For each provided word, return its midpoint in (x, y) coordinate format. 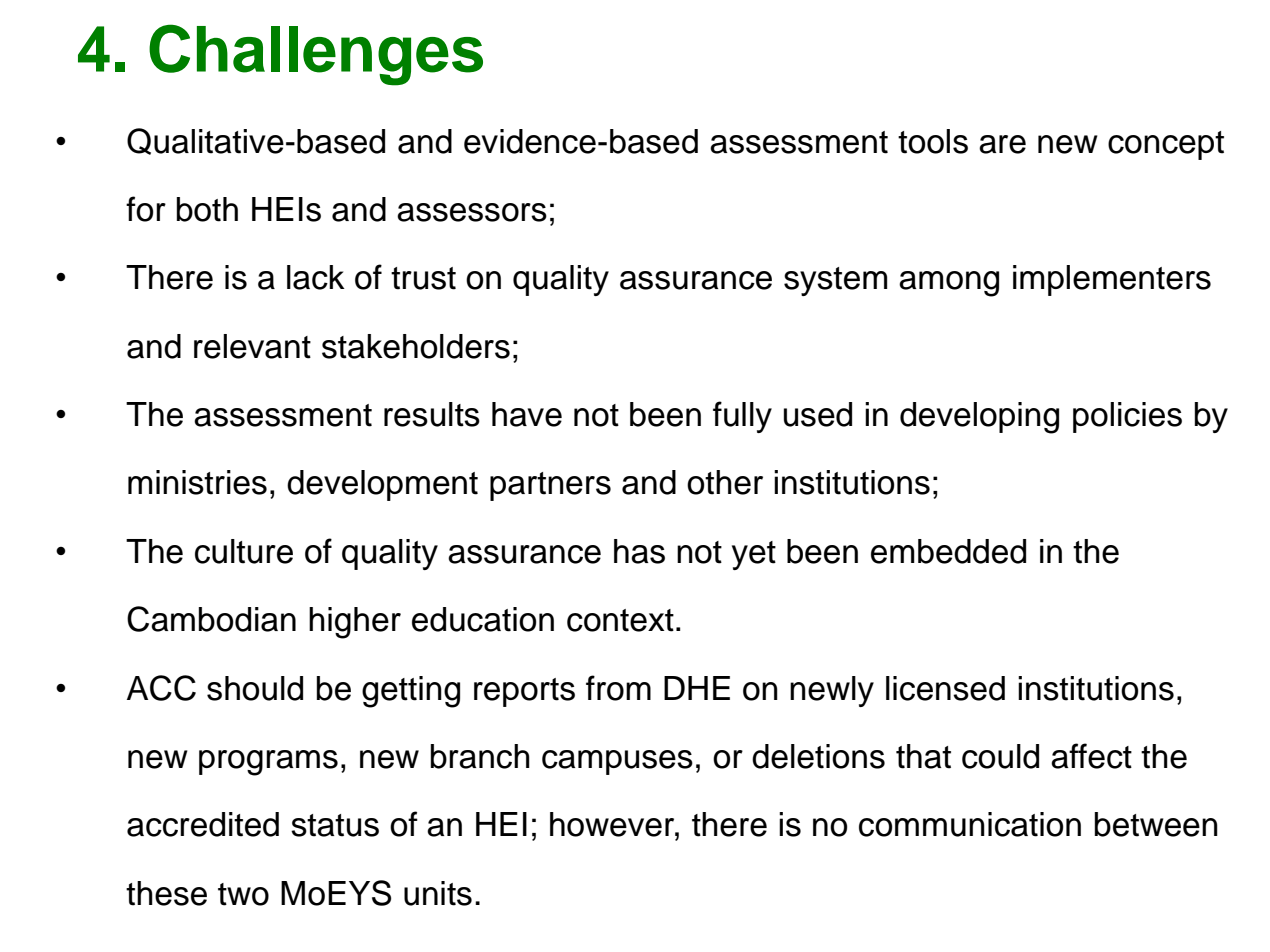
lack (316, 277)
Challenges (316, 55)
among (949, 284)
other (725, 482)
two (243, 894)
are (1002, 144)
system (835, 281)
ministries (197, 482)
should (255, 688)
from (618, 688)
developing (979, 418)
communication (970, 824)
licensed (945, 688)
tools (933, 141)
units (438, 893)
